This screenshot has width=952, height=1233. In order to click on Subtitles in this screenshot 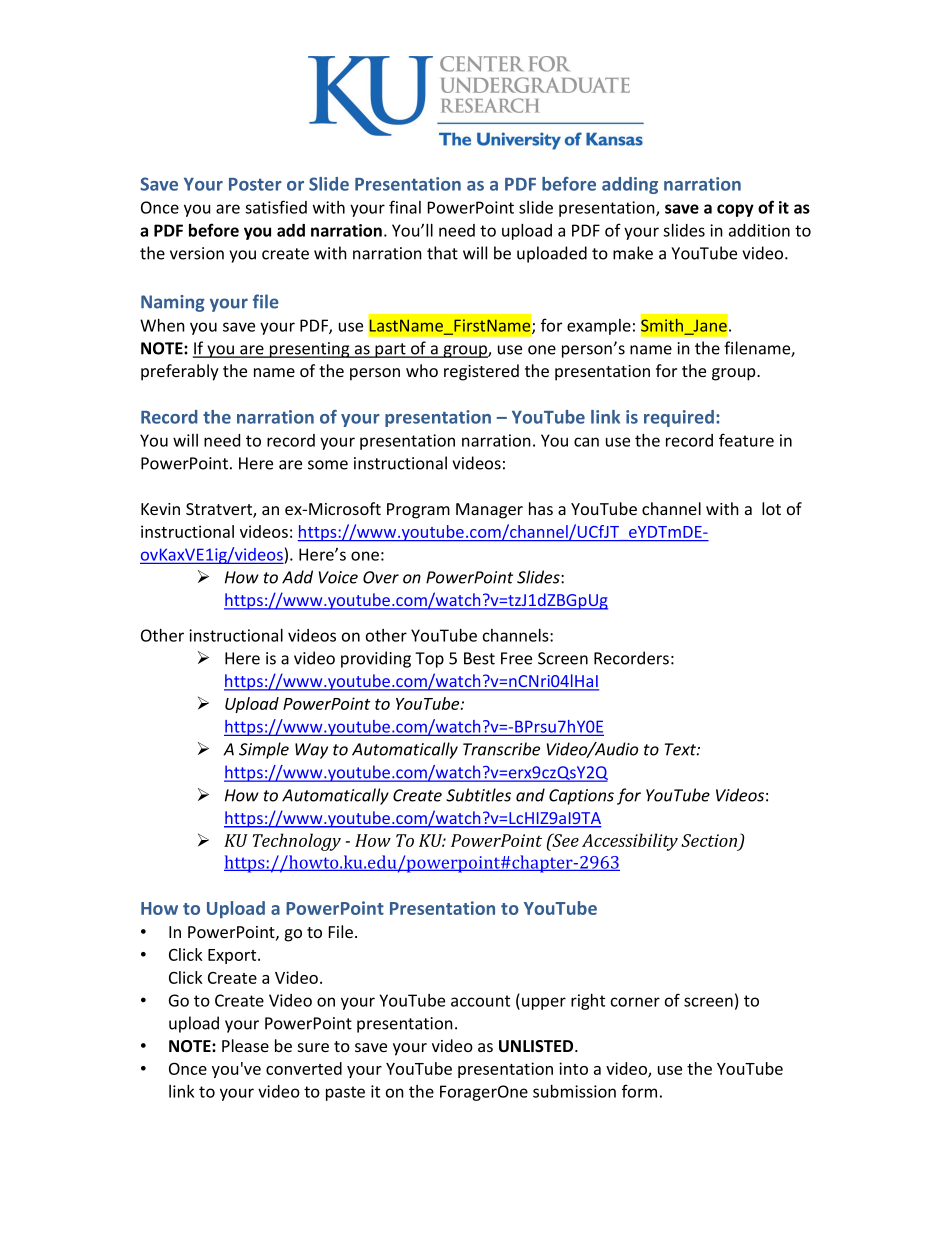, I will do `click(478, 795)`.
